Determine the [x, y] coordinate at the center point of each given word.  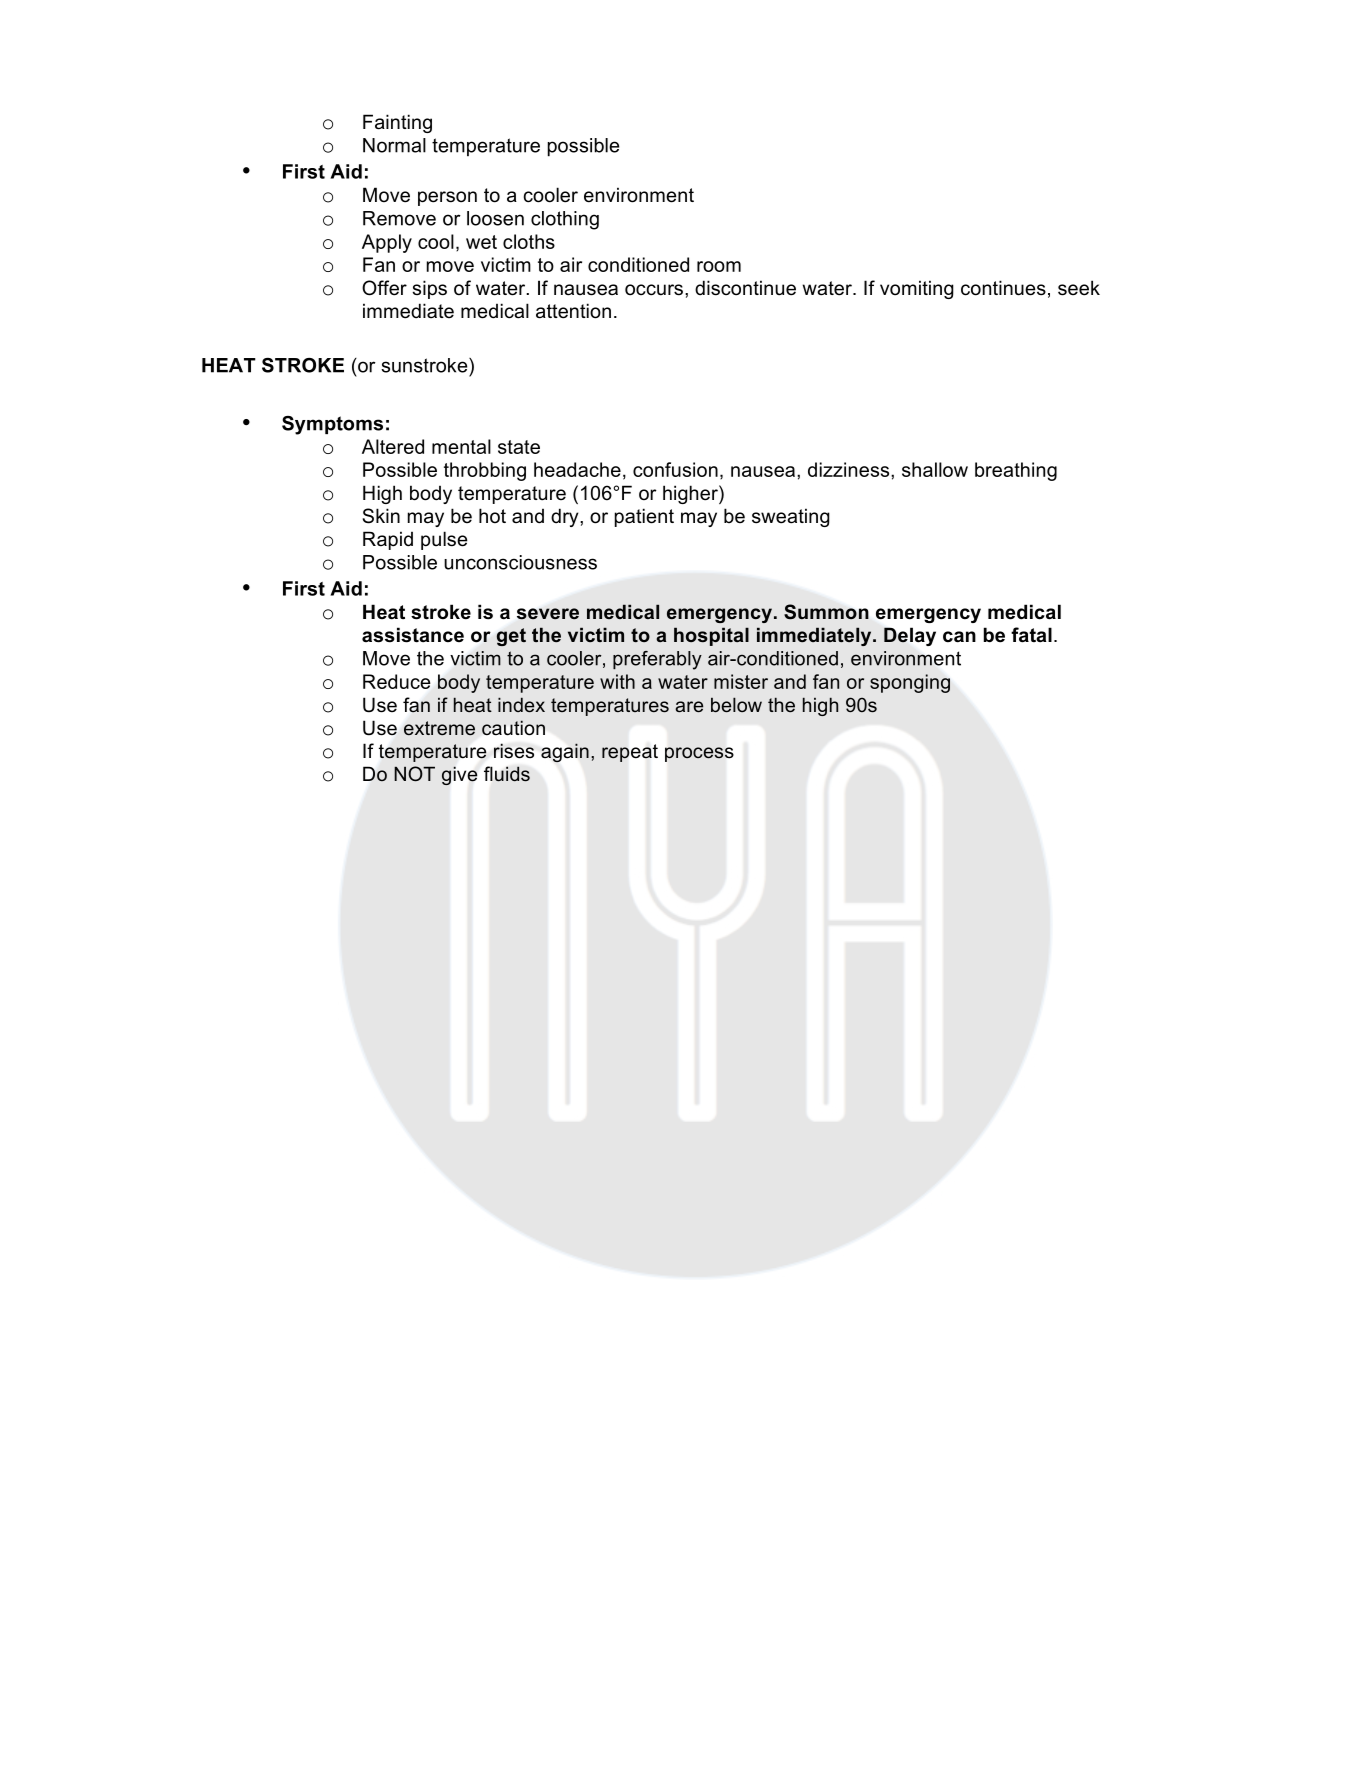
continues [1003, 288]
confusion [675, 469]
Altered [393, 446]
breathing [1016, 471]
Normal [394, 145]
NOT [414, 774]
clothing [565, 220]
